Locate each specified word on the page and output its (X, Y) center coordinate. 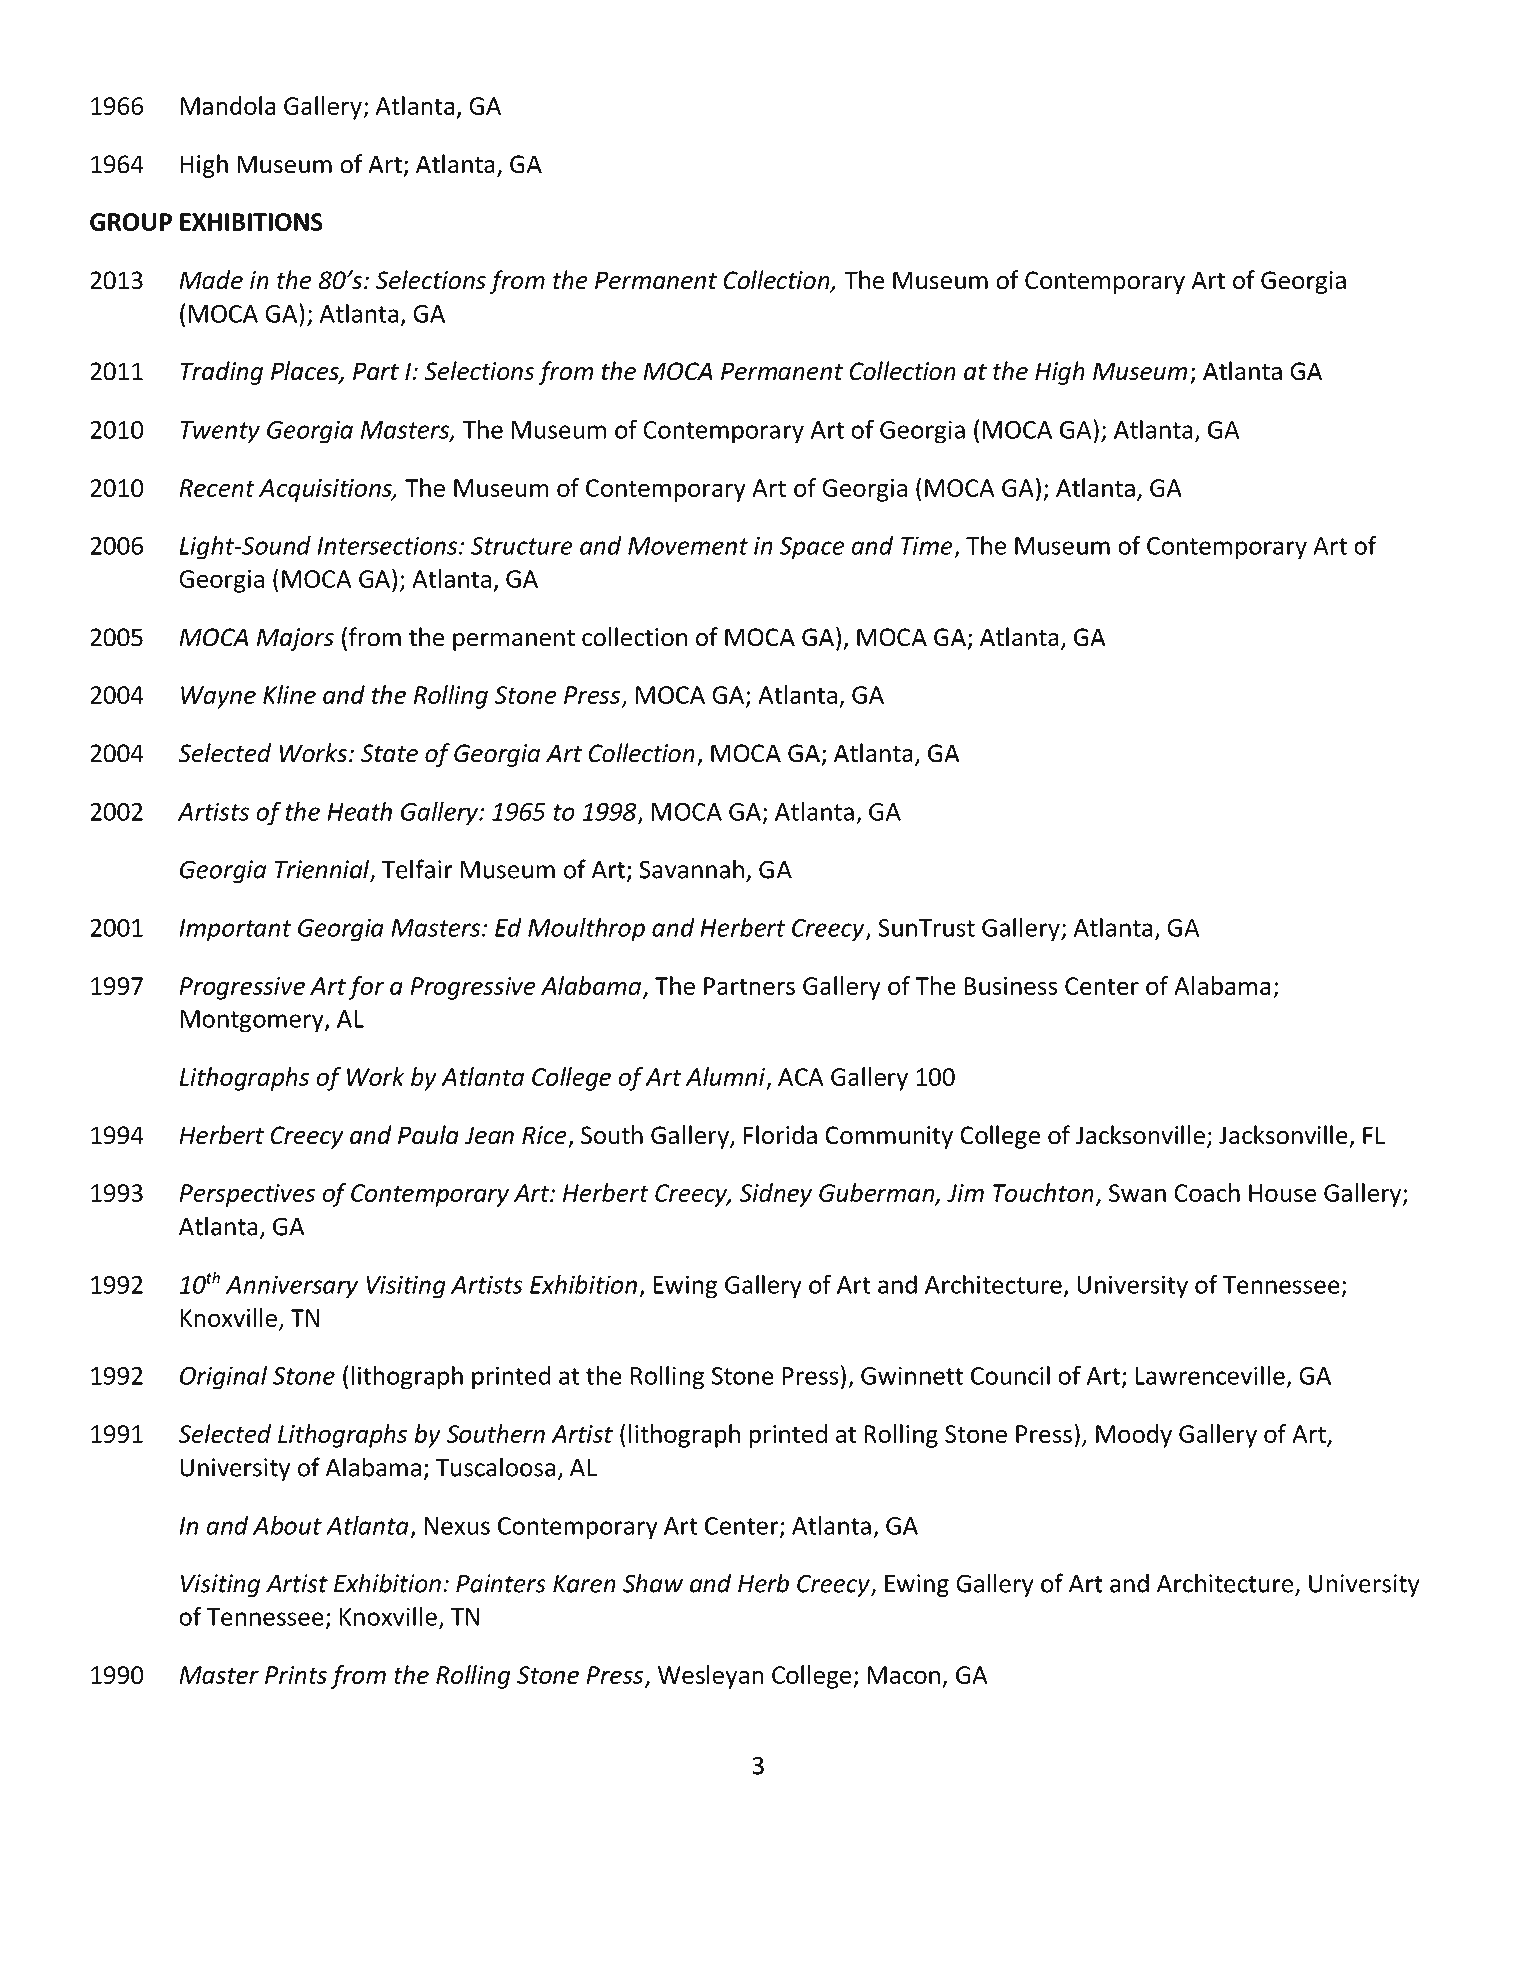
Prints (296, 1675)
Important (235, 930)
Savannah (691, 869)
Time (927, 545)
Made (211, 280)
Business (1010, 986)
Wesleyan (711, 1677)
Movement (688, 546)
